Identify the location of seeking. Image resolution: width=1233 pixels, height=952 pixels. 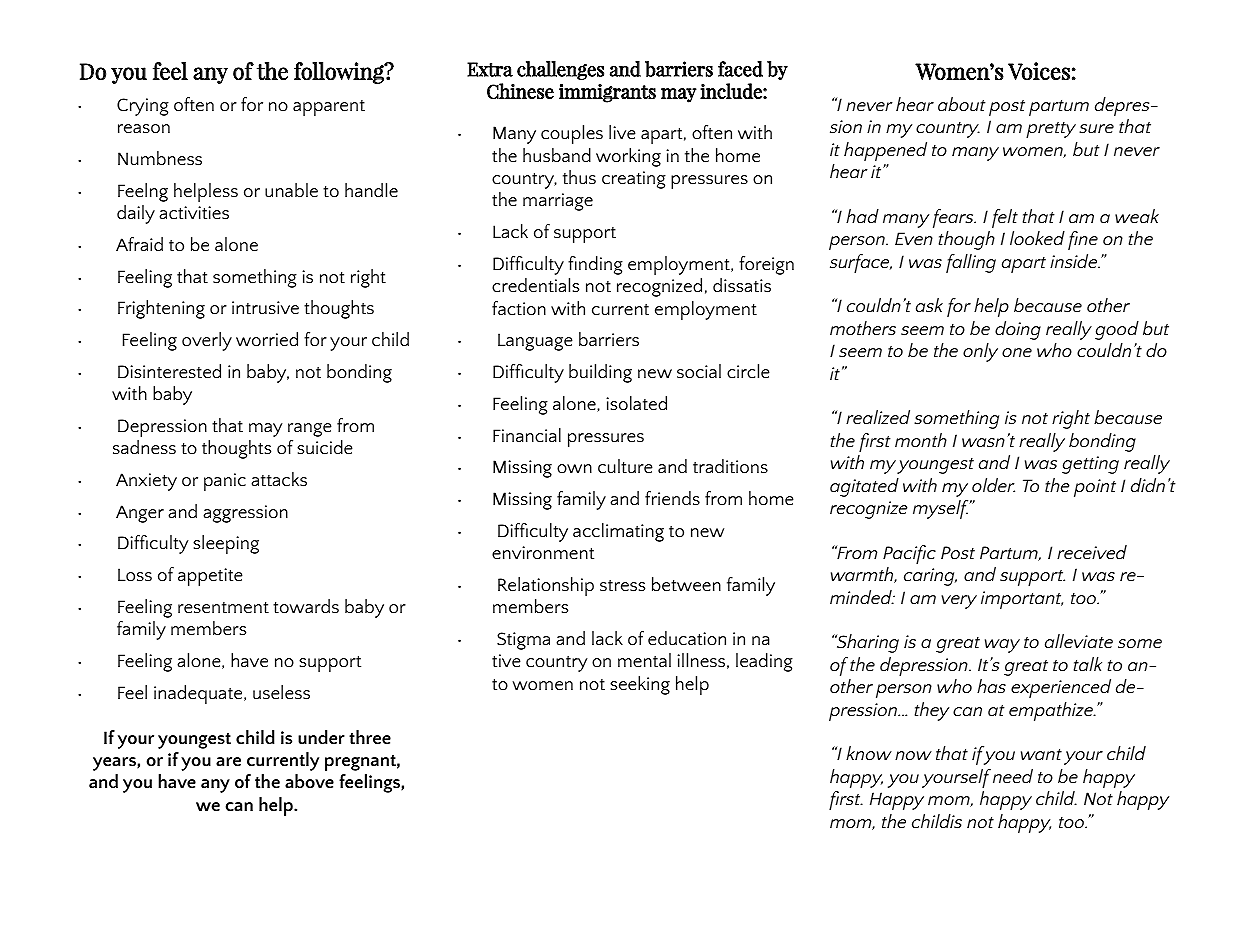
(640, 685).
